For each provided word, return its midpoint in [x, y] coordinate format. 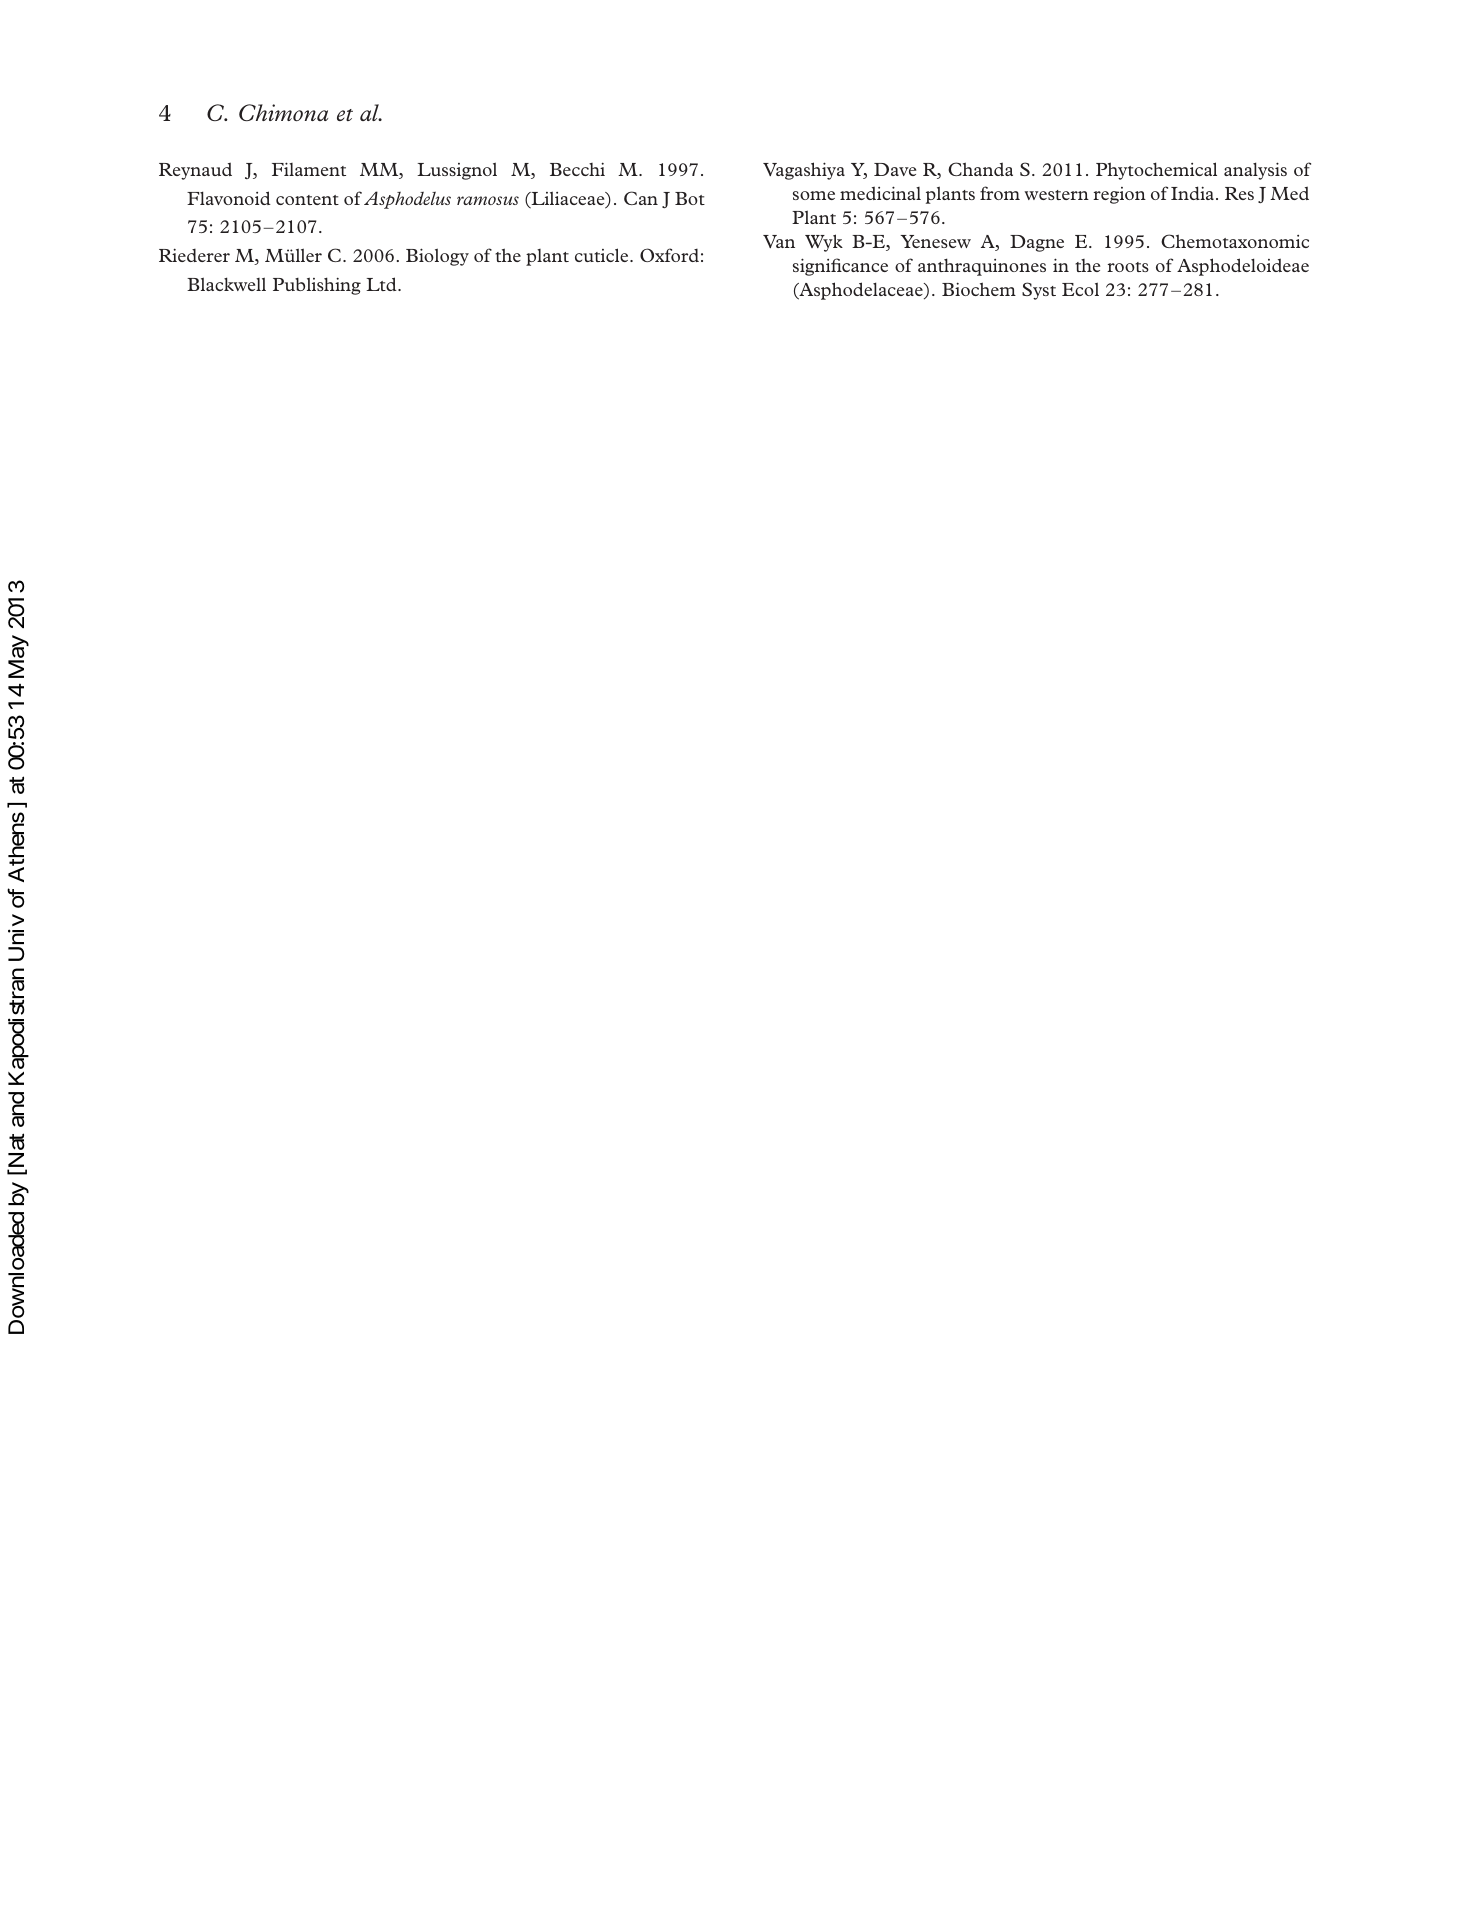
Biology [437, 257]
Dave [895, 169]
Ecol [1080, 289]
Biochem [979, 289]
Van [779, 241]
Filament [309, 169]
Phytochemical [1156, 171]
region [1119, 195]
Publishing [317, 286]
